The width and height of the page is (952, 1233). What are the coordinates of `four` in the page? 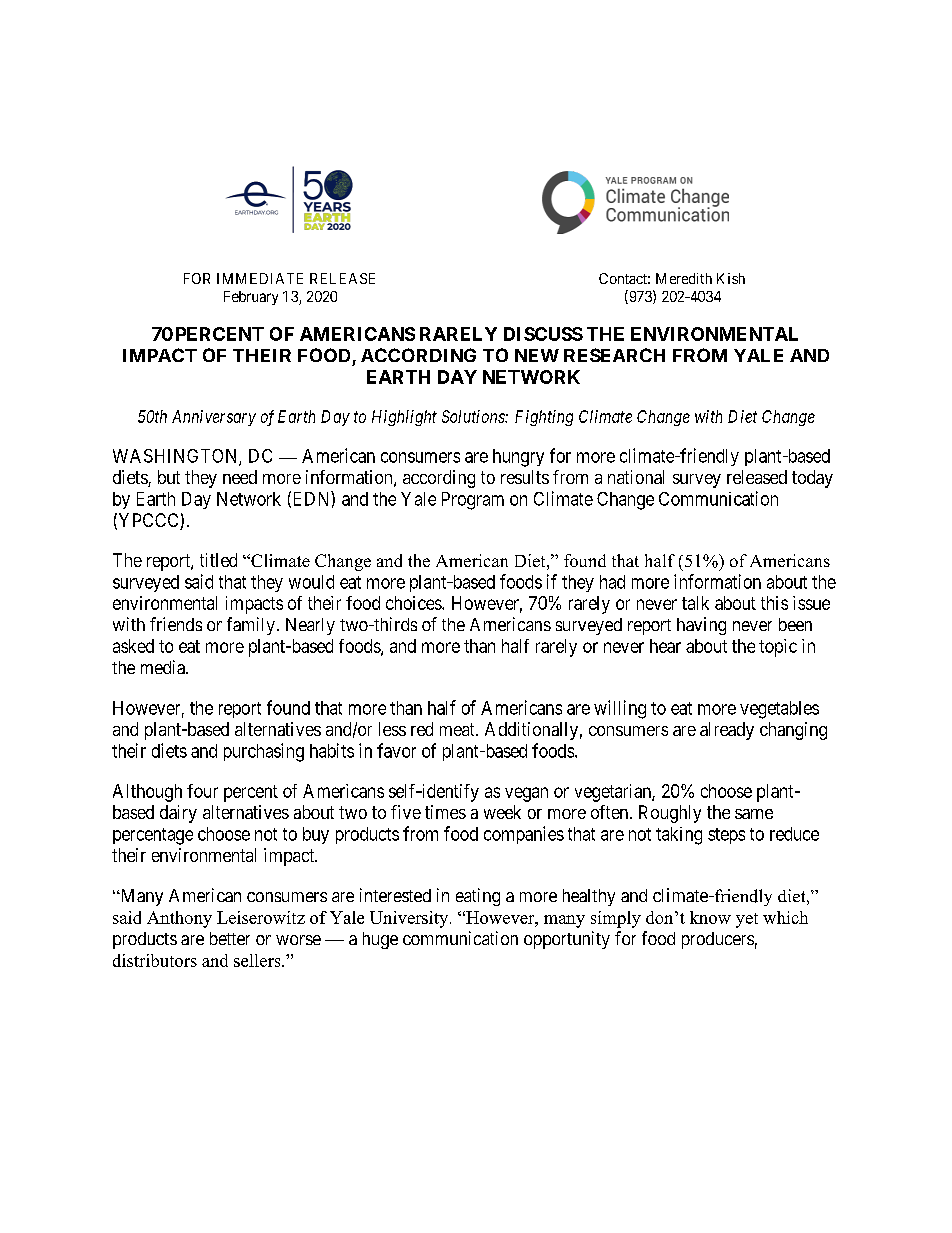 It's located at (202, 791).
